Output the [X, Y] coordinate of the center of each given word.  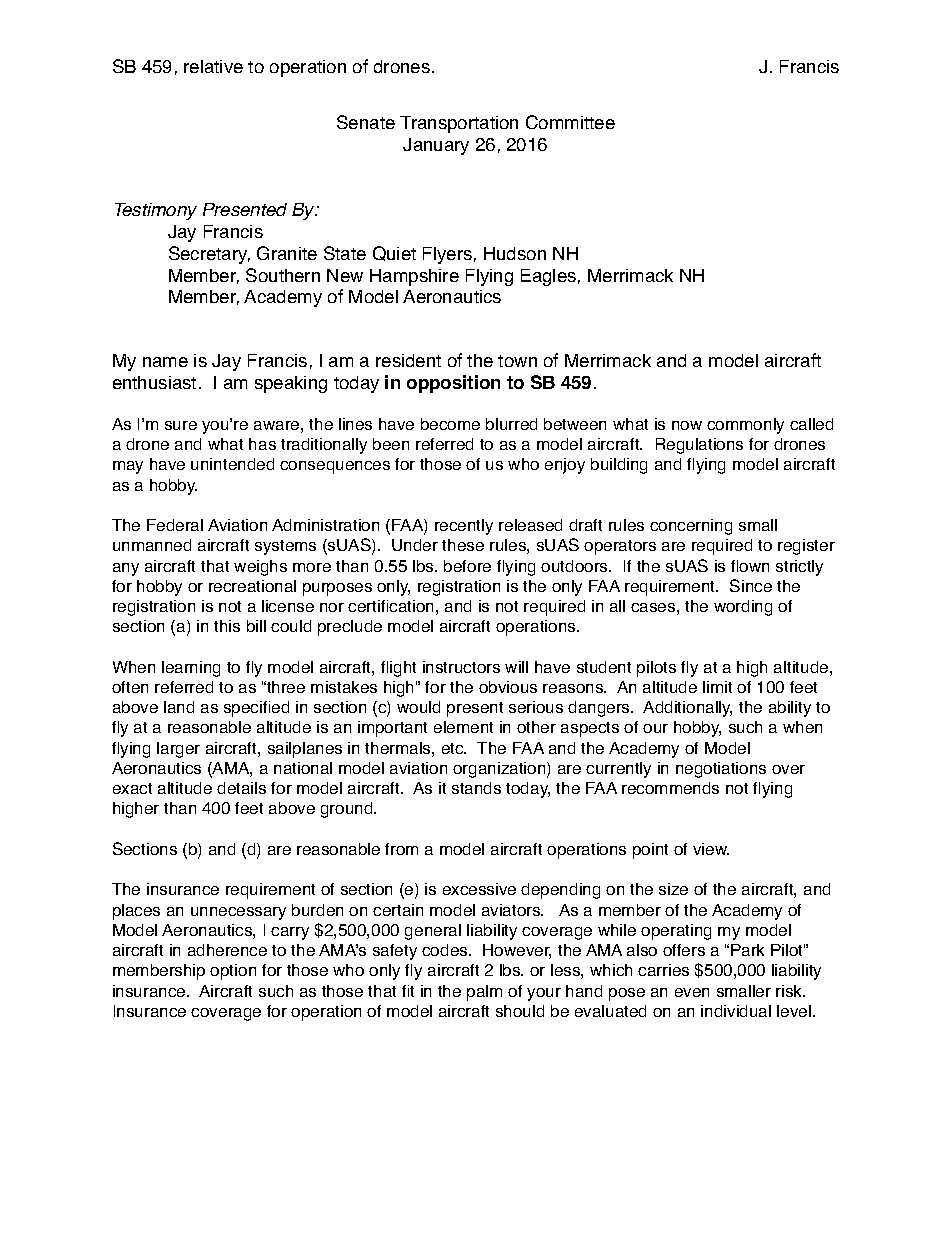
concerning [691, 527]
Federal [175, 525]
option [233, 972]
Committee [570, 122]
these [463, 545]
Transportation [459, 124]
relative [213, 66]
